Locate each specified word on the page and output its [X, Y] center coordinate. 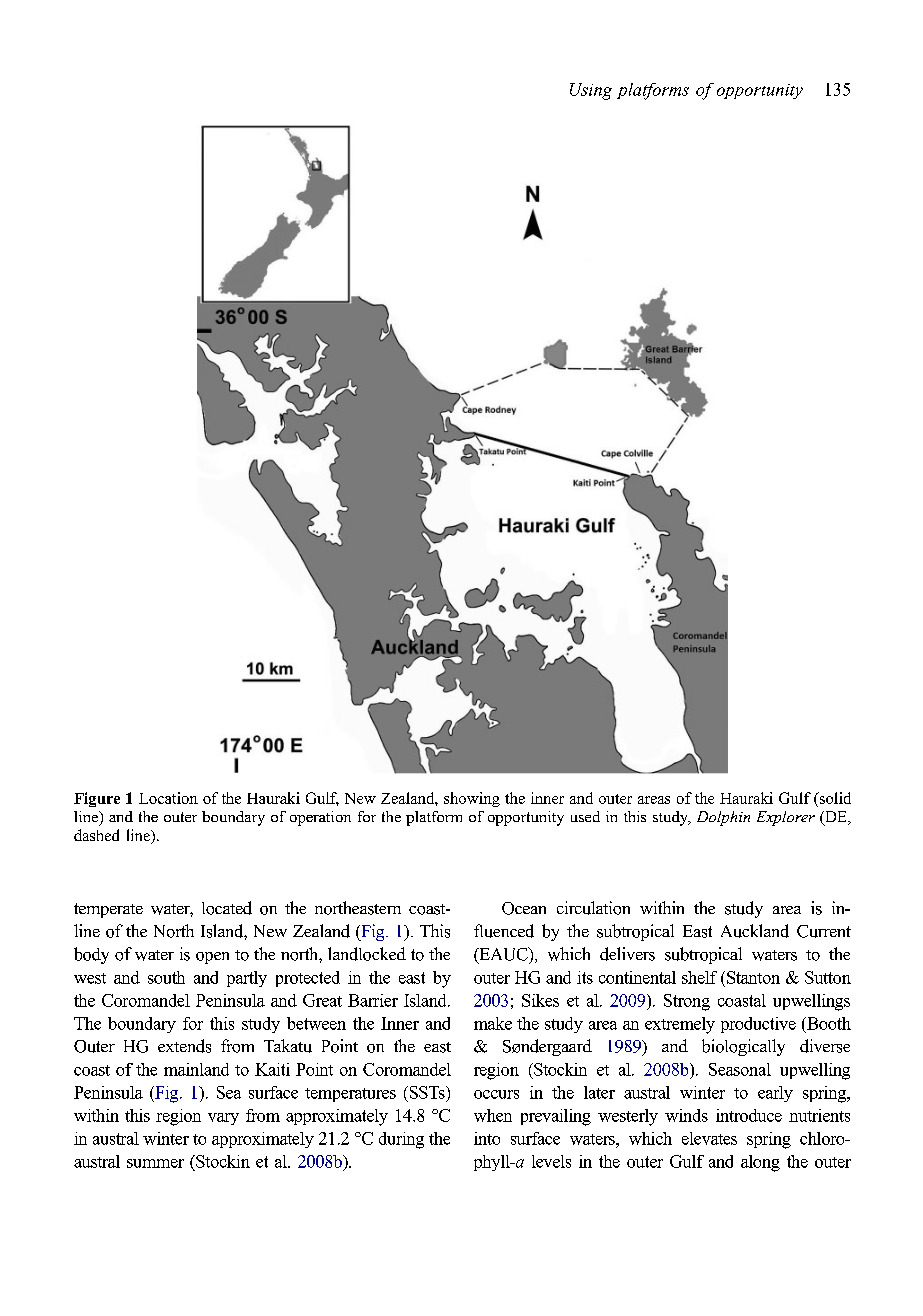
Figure [97, 799]
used [585, 816]
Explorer [786, 818]
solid [834, 798]
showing [472, 799]
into [487, 1138]
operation [320, 818]
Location [168, 798]
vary [223, 1119]
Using [591, 91]
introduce [749, 1115]
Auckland [755, 931]
